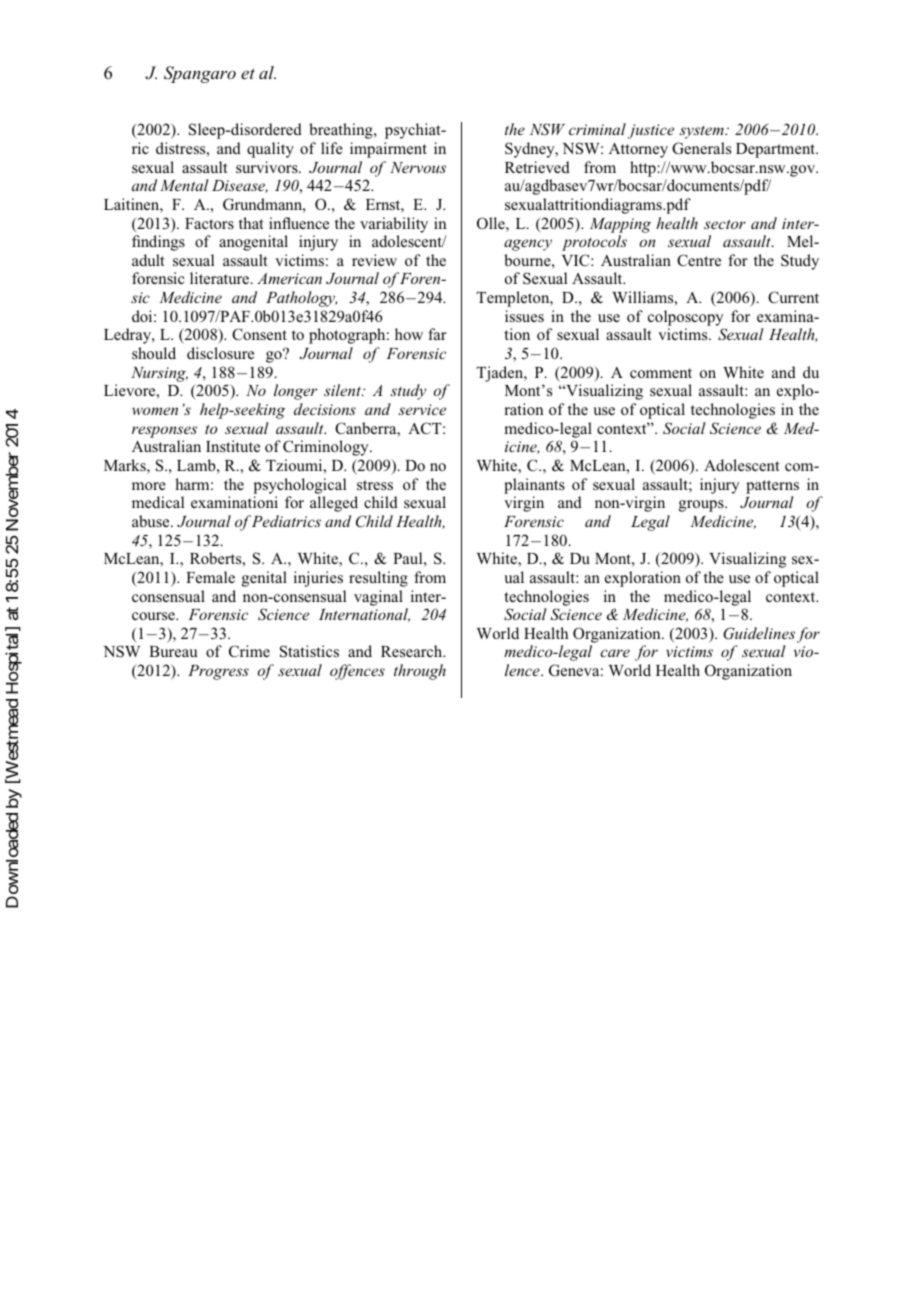 Image resolution: width=923 pixels, height=1316 pixels. I want to click on Research, so click(413, 651).
